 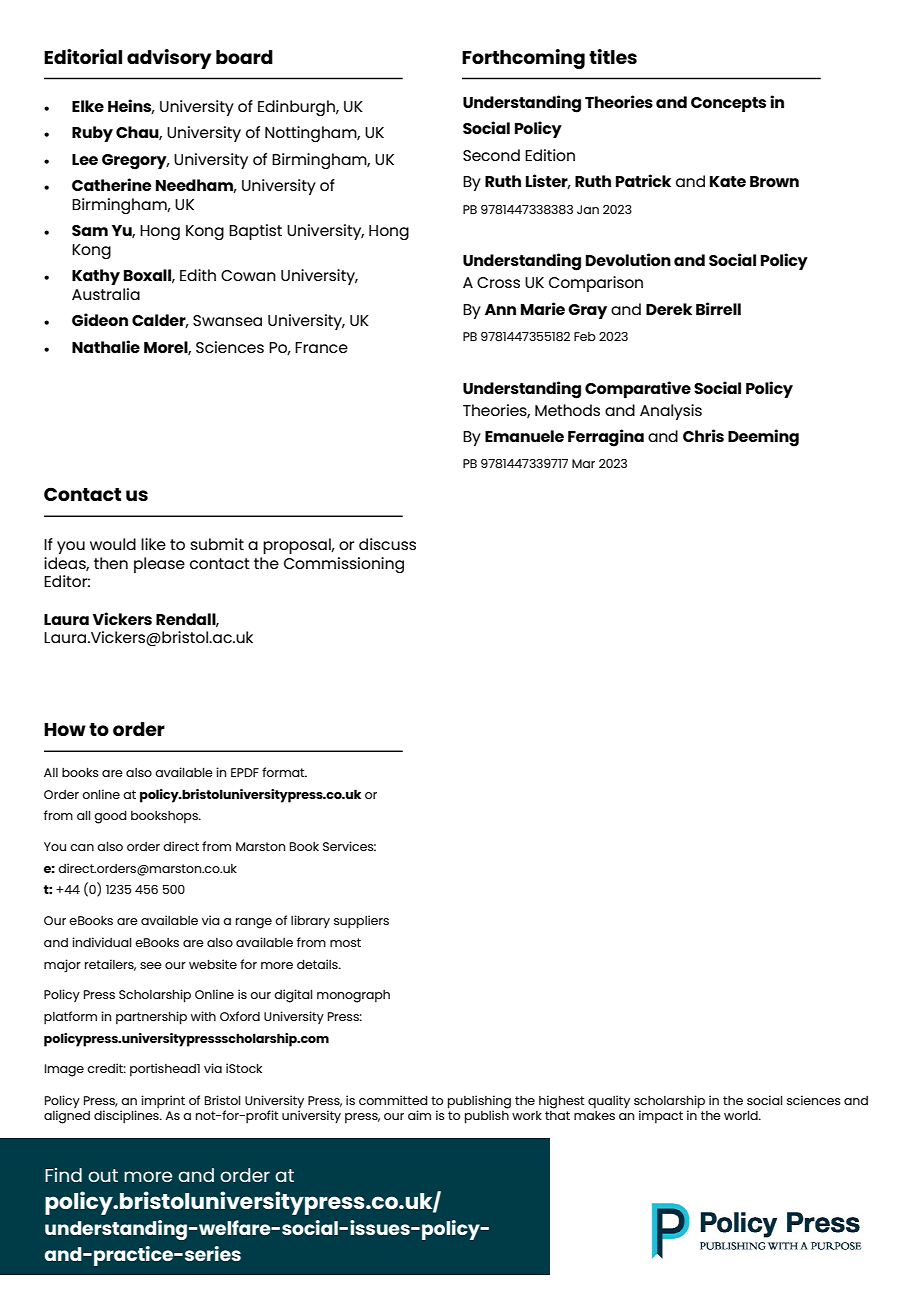 I want to click on aim, so click(x=419, y=1115).
